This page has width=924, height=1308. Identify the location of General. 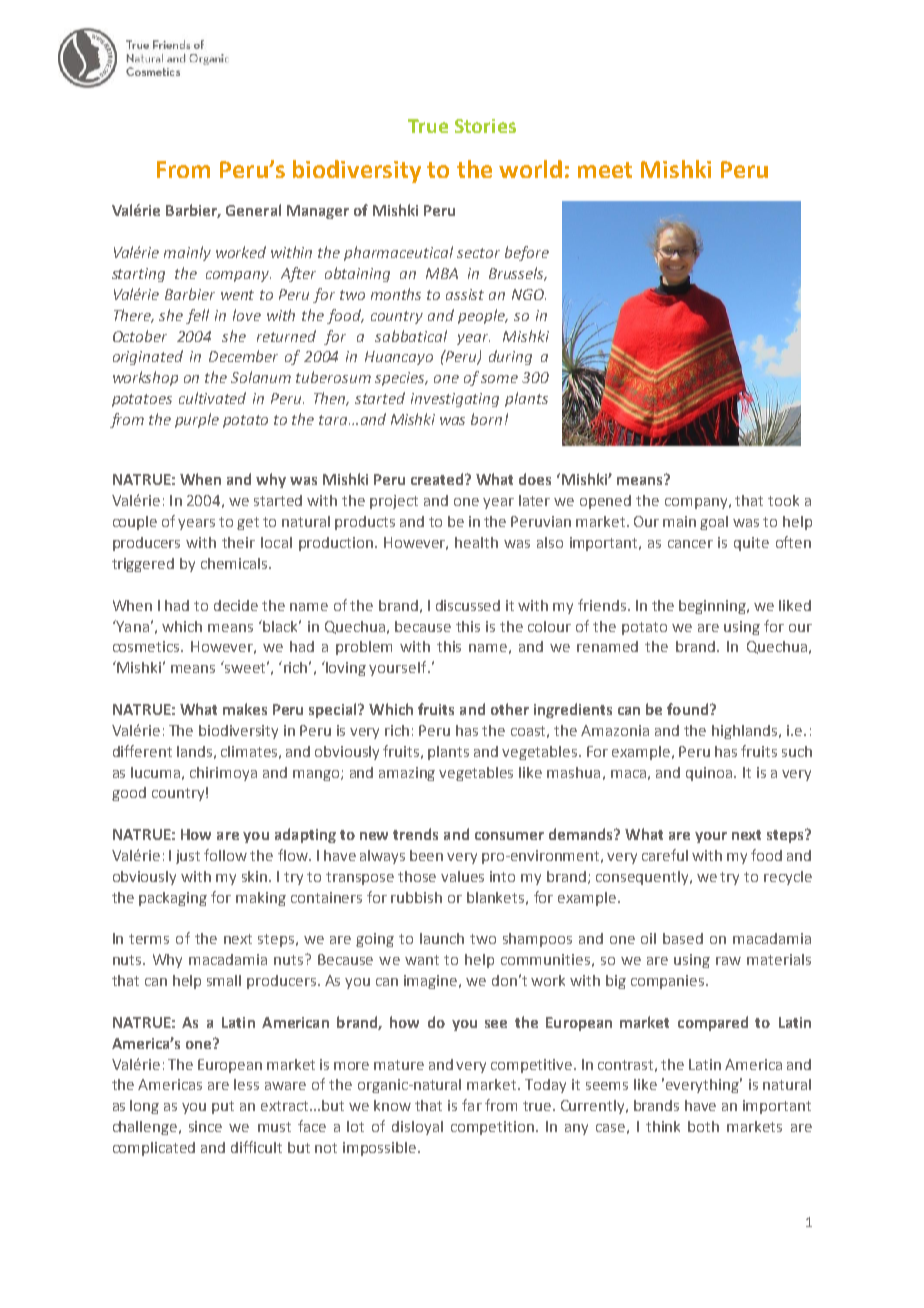
(253, 210).
